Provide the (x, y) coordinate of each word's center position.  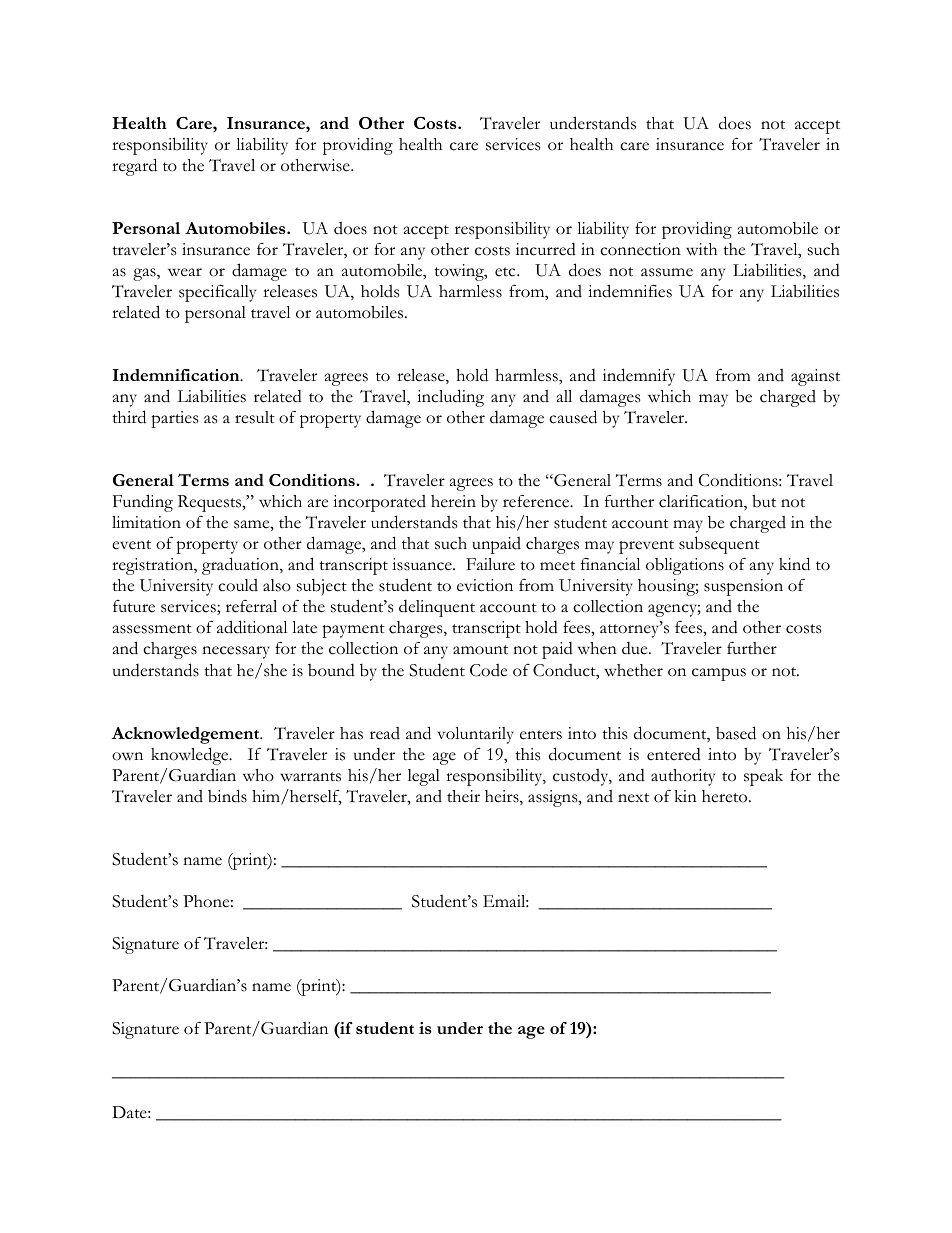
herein (453, 501)
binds (227, 796)
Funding (143, 503)
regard (134, 167)
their (463, 796)
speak (763, 777)
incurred (546, 249)
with (701, 249)
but (764, 501)
